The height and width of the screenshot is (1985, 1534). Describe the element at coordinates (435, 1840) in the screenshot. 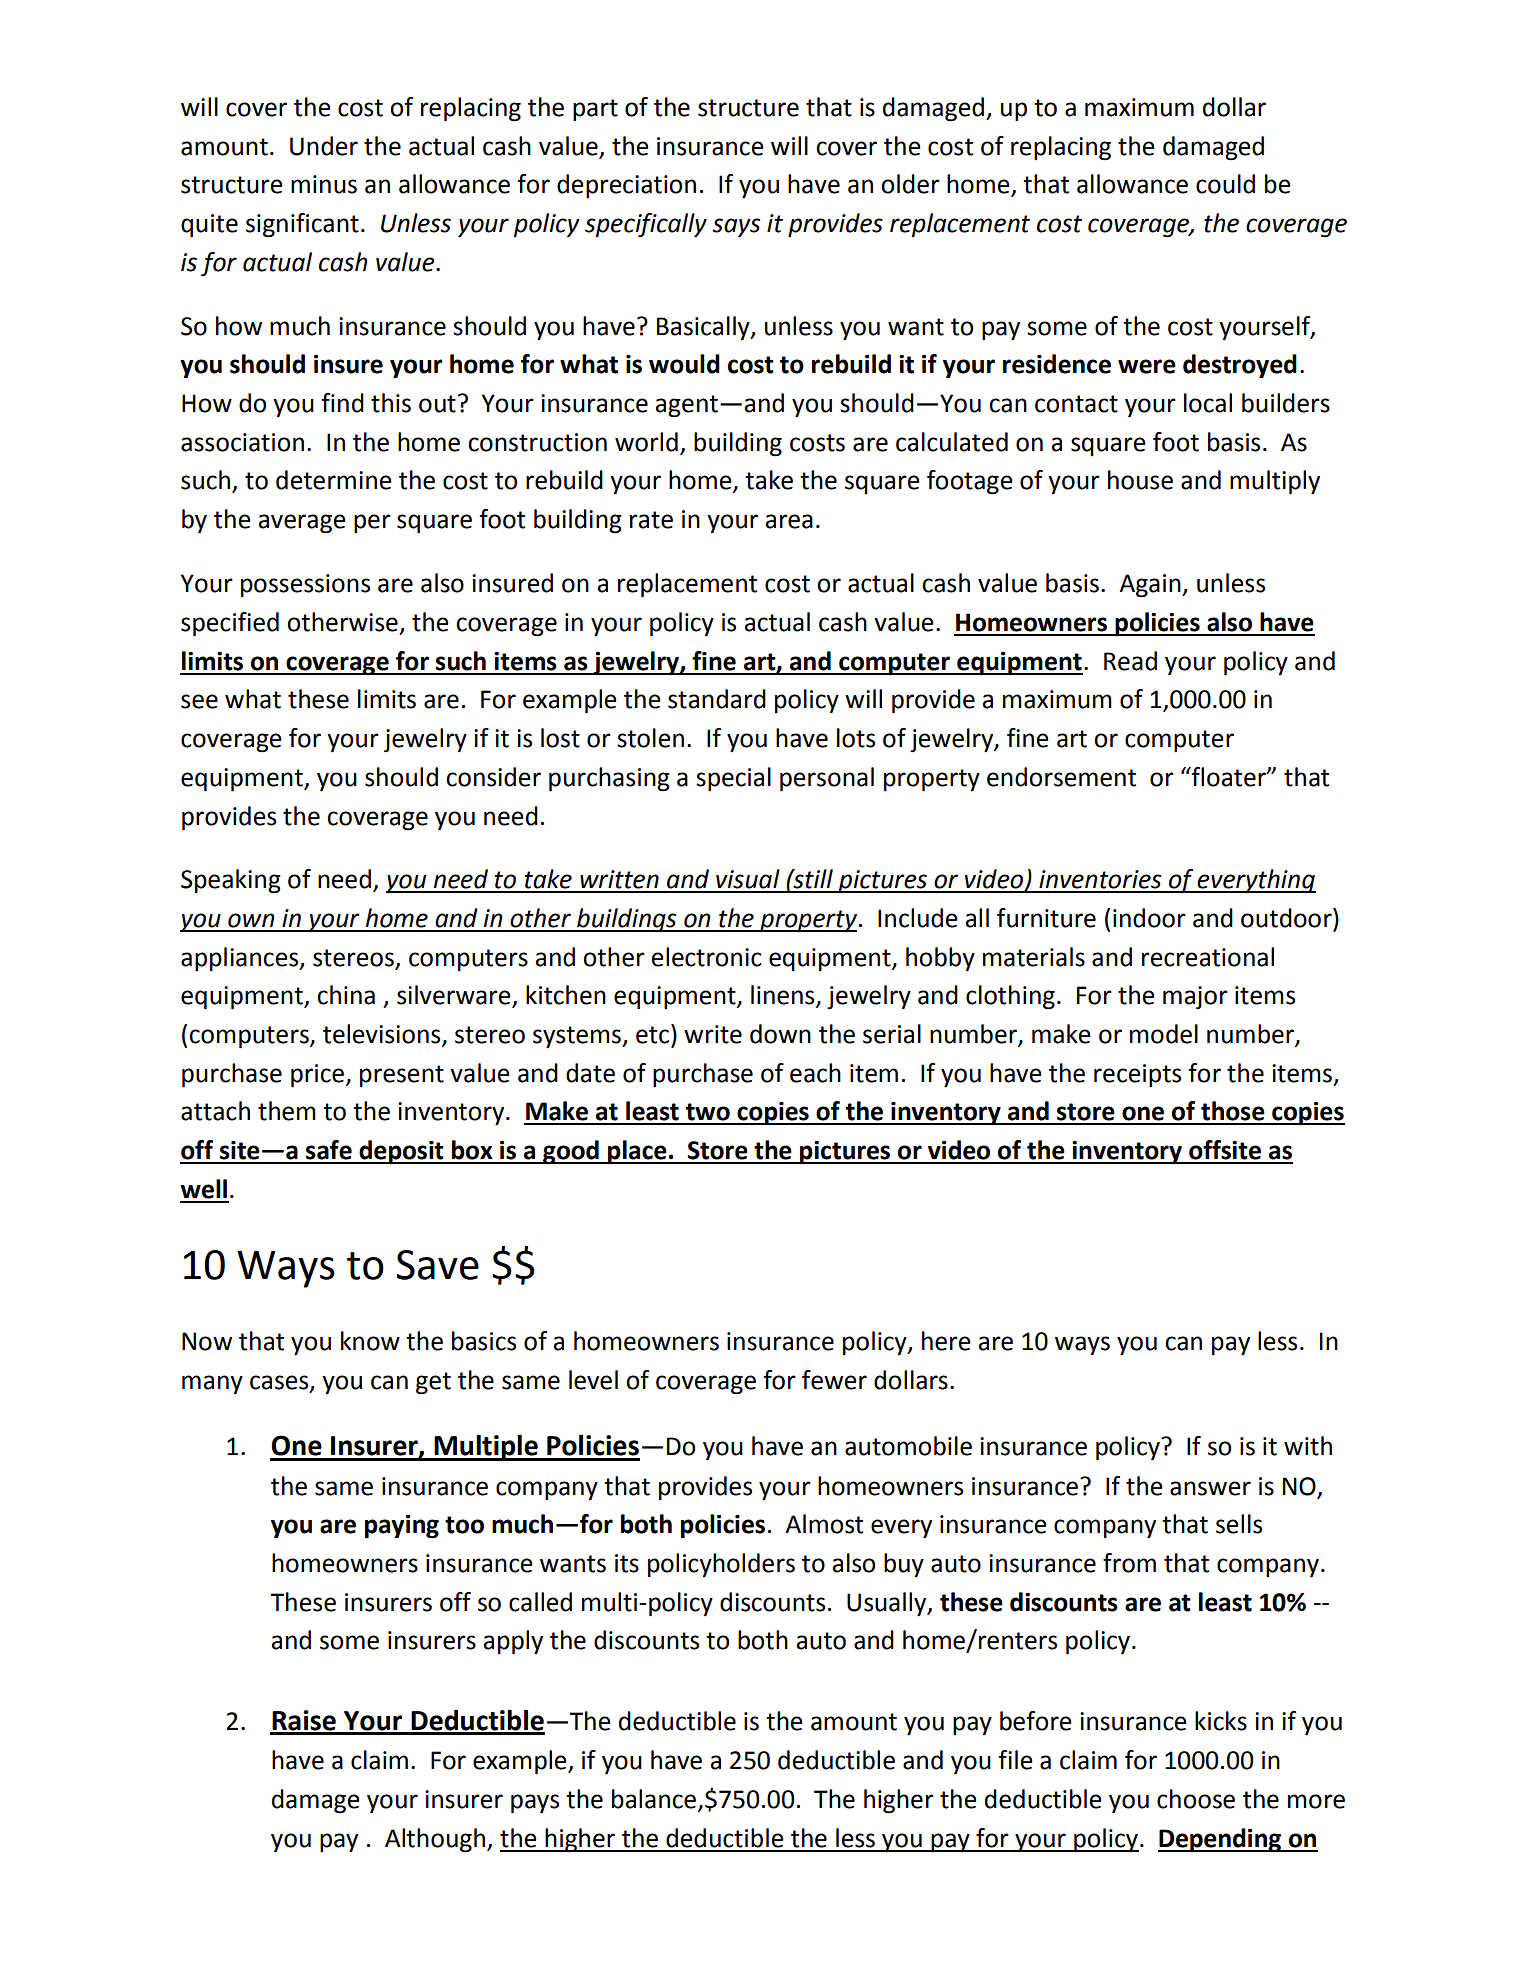

I see `Although` at that location.
